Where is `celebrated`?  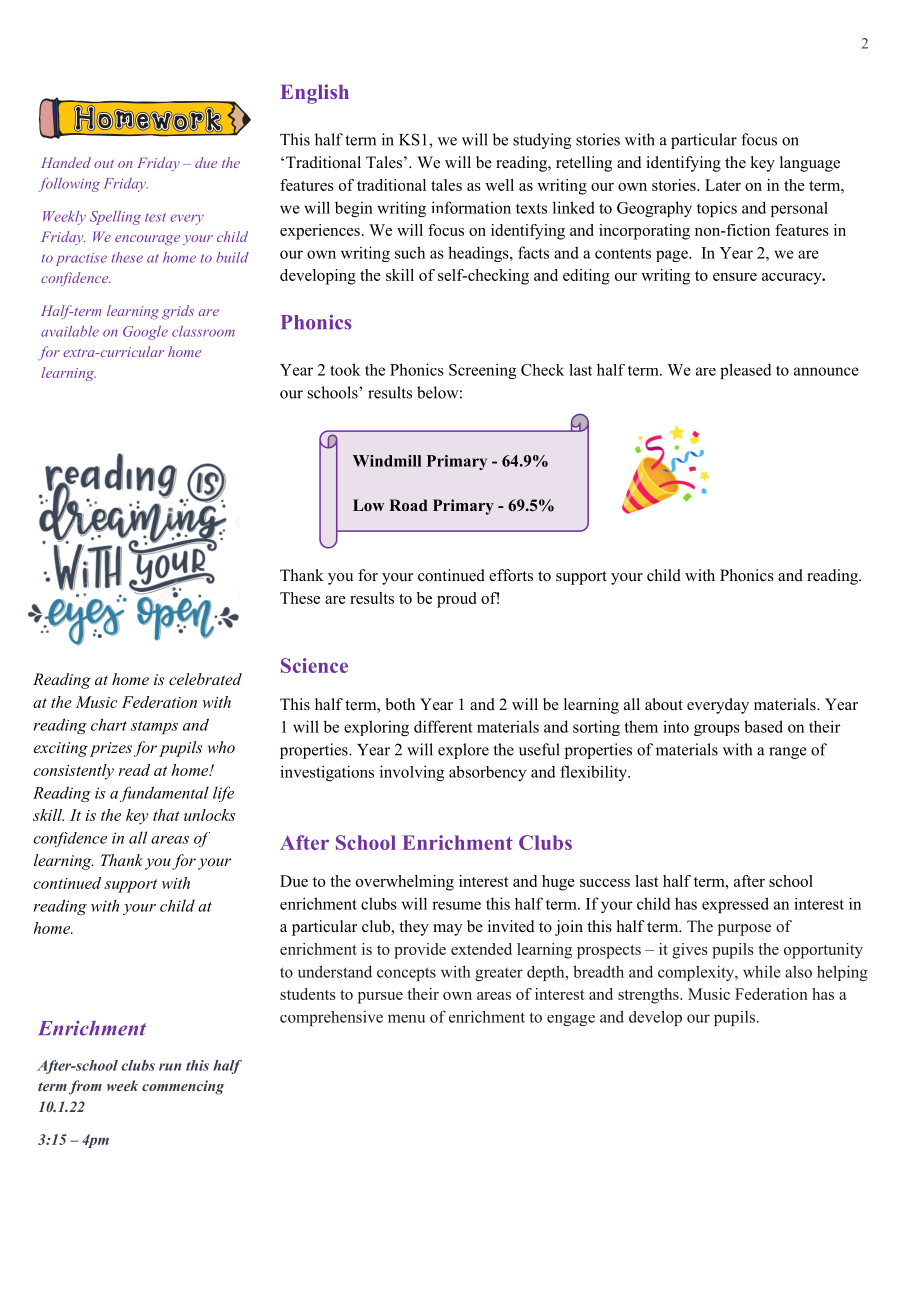 celebrated is located at coordinates (205, 679).
